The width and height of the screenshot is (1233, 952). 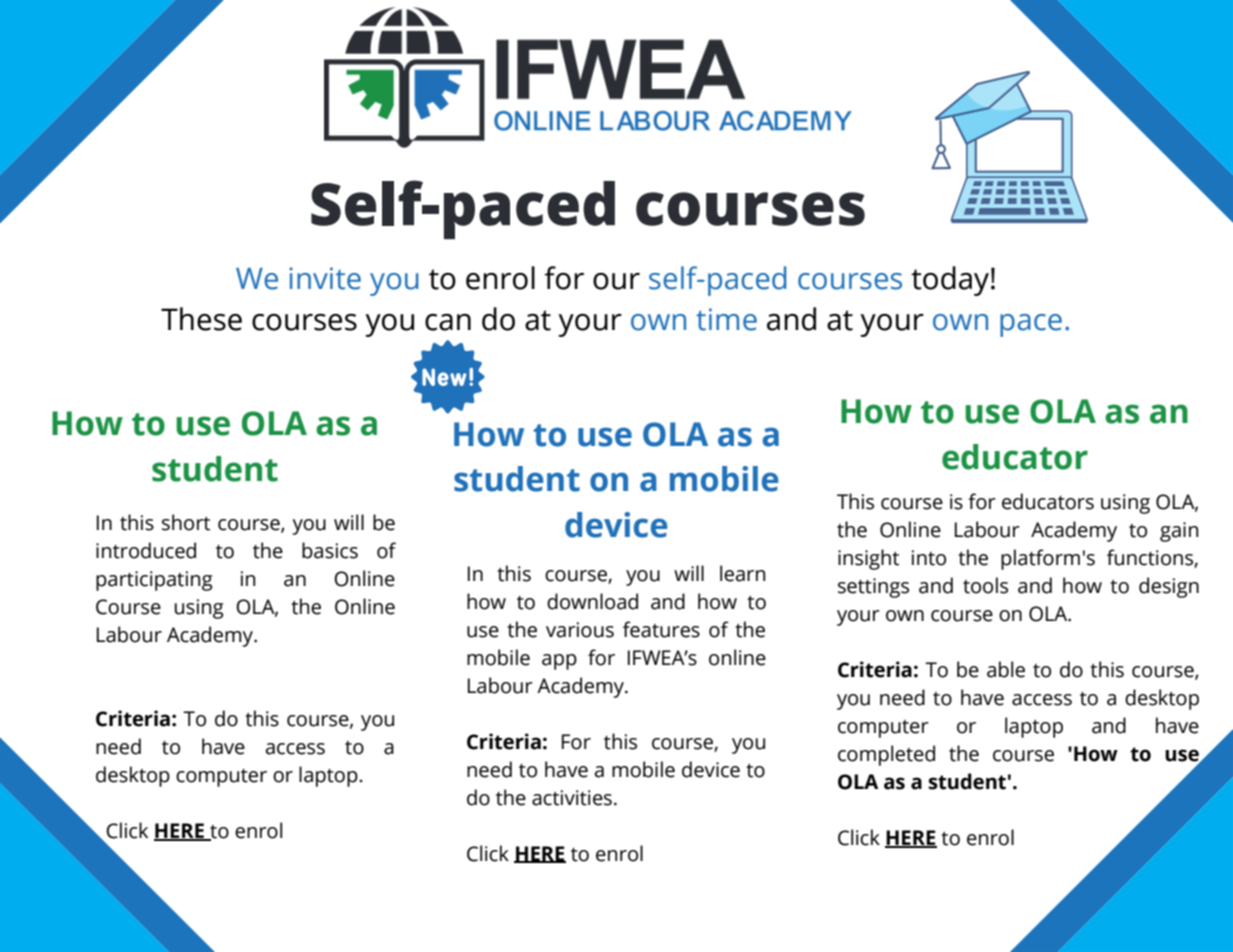 What do you see at coordinates (726, 319) in the screenshot?
I see `time` at bounding box center [726, 319].
